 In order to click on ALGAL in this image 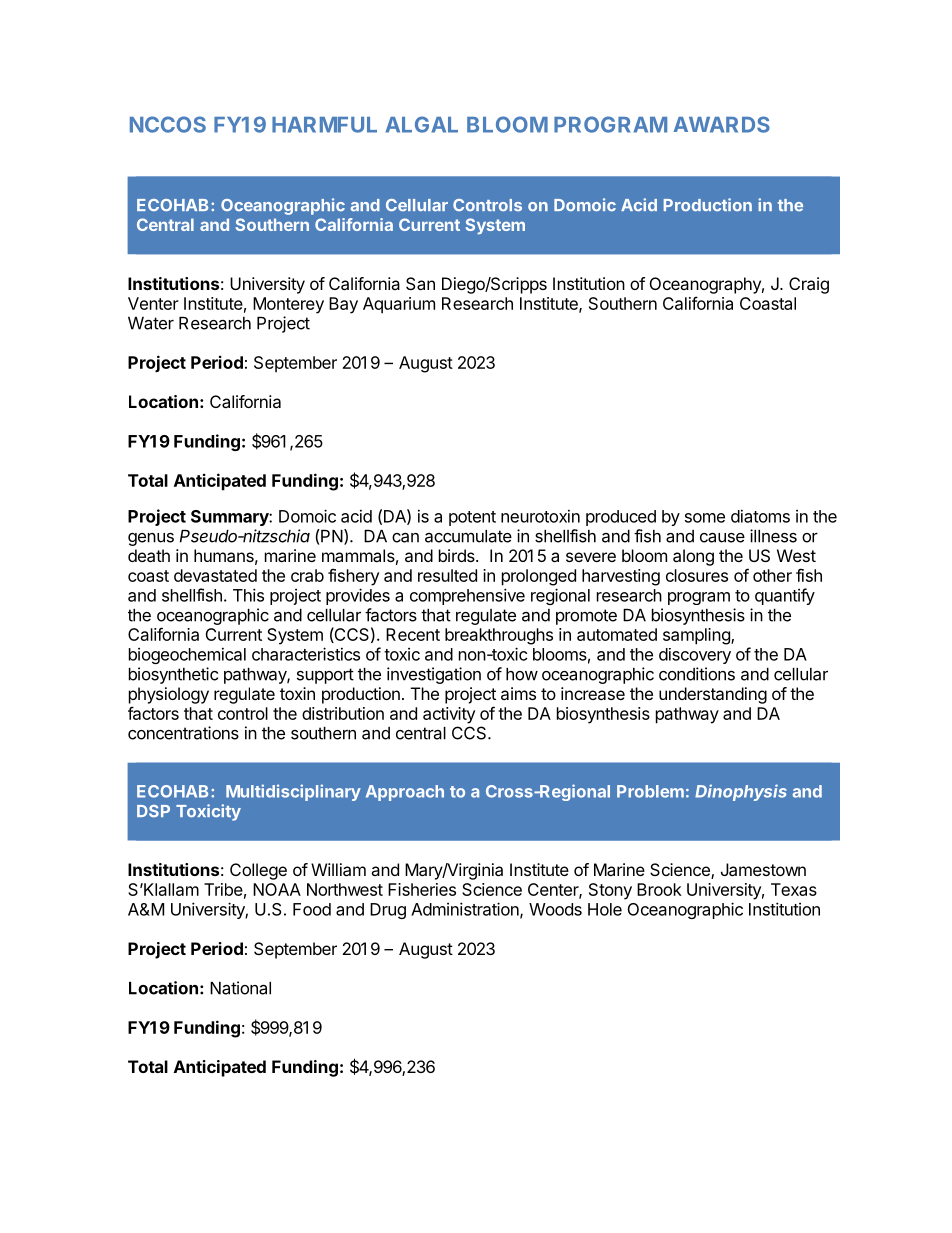, I will do `click(422, 124)`.
